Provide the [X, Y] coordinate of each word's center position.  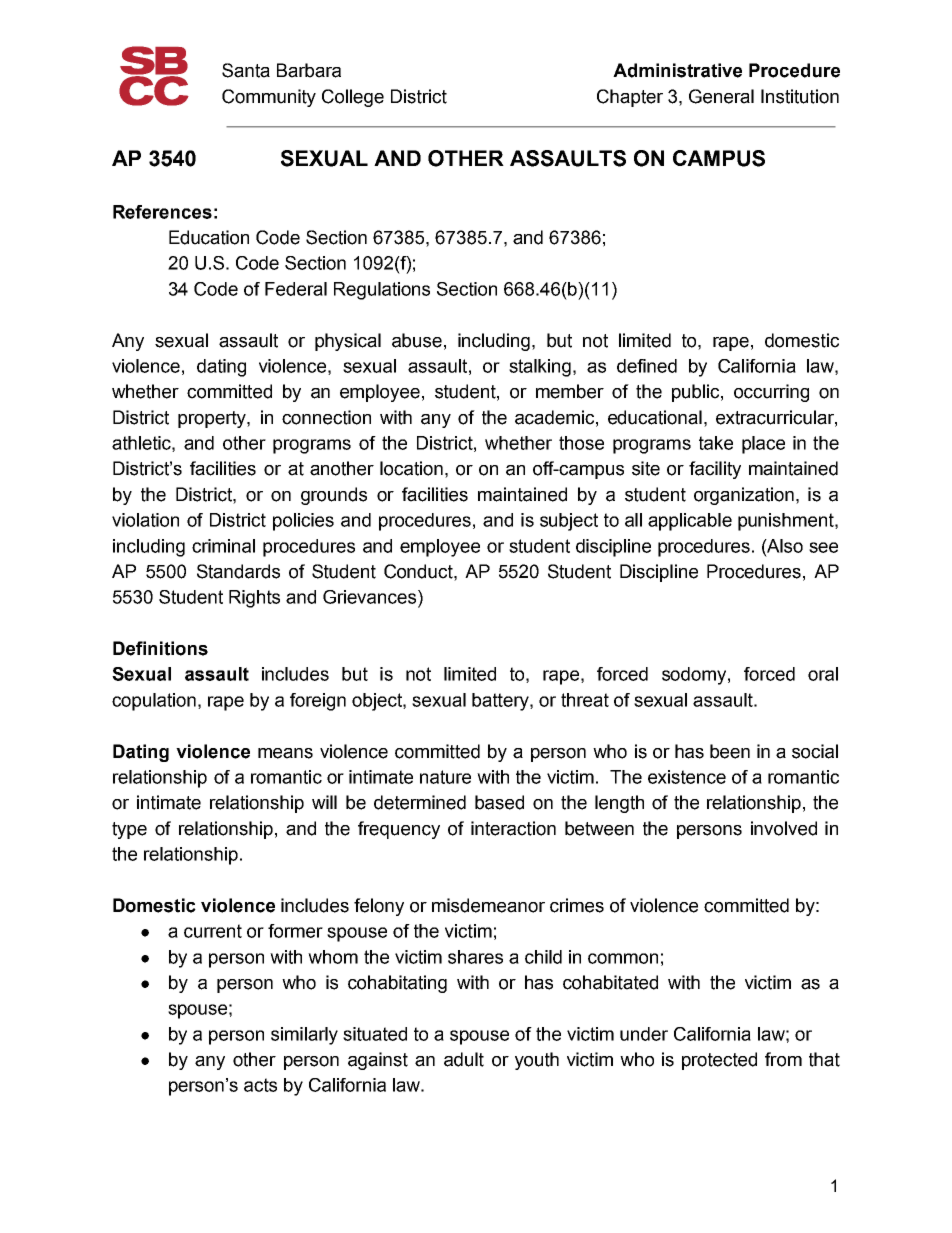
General [721, 96]
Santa [246, 70]
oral [823, 674]
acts [260, 1085]
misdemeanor [488, 905]
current [213, 931]
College [353, 98]
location [411, 468]
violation [145, 520]
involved [784, 828]
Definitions [160, 648]
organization [744, 496]
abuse [417, 340]
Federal [296, 289]
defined [647, 366]
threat [585, 700]
